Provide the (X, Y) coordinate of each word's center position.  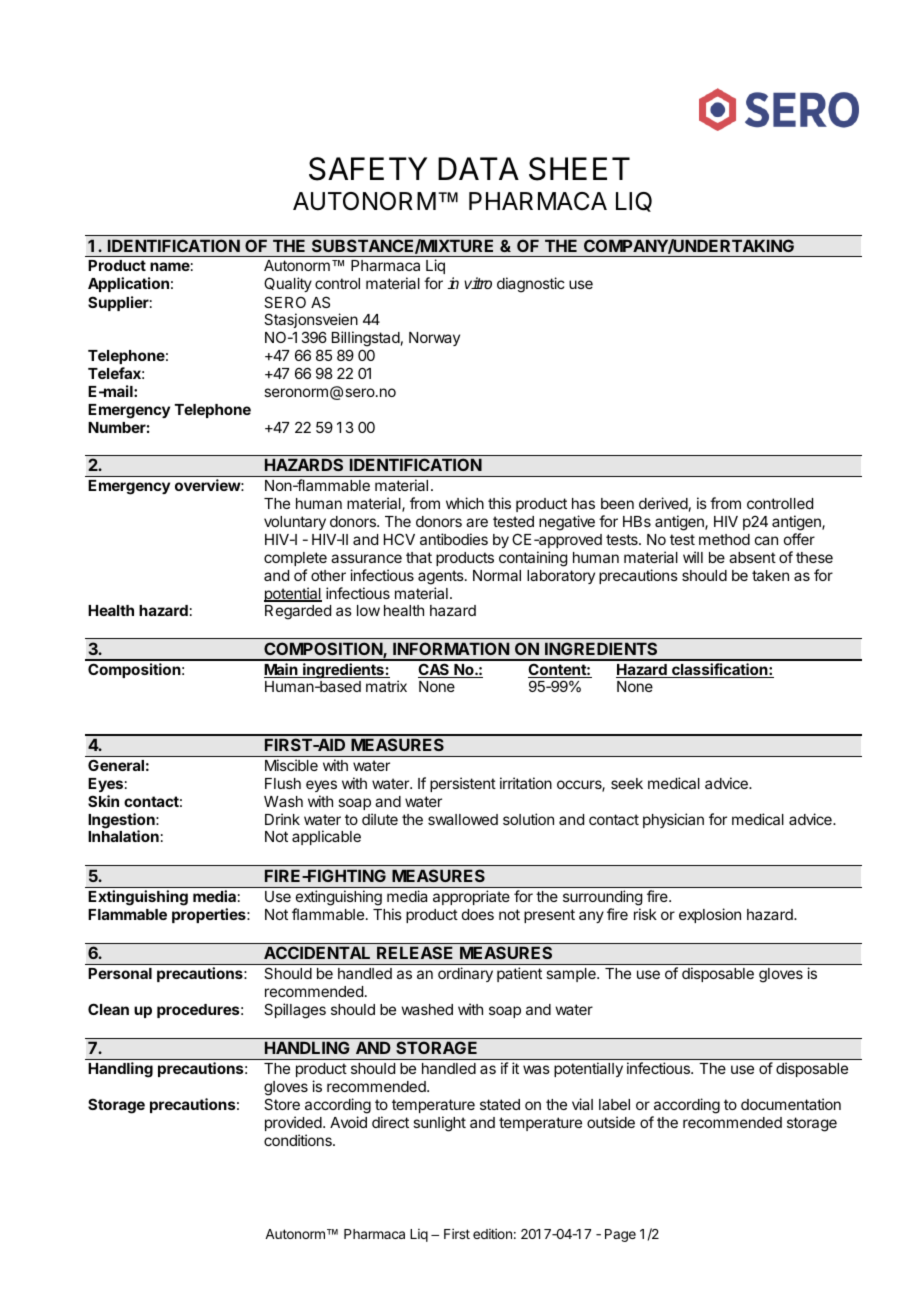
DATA (478, 168)
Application (128, 284)
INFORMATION (451, 648)
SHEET (579, 169)
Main (282, 670)
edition (492, 1233)
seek (627, 783)
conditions (299, 1140)
